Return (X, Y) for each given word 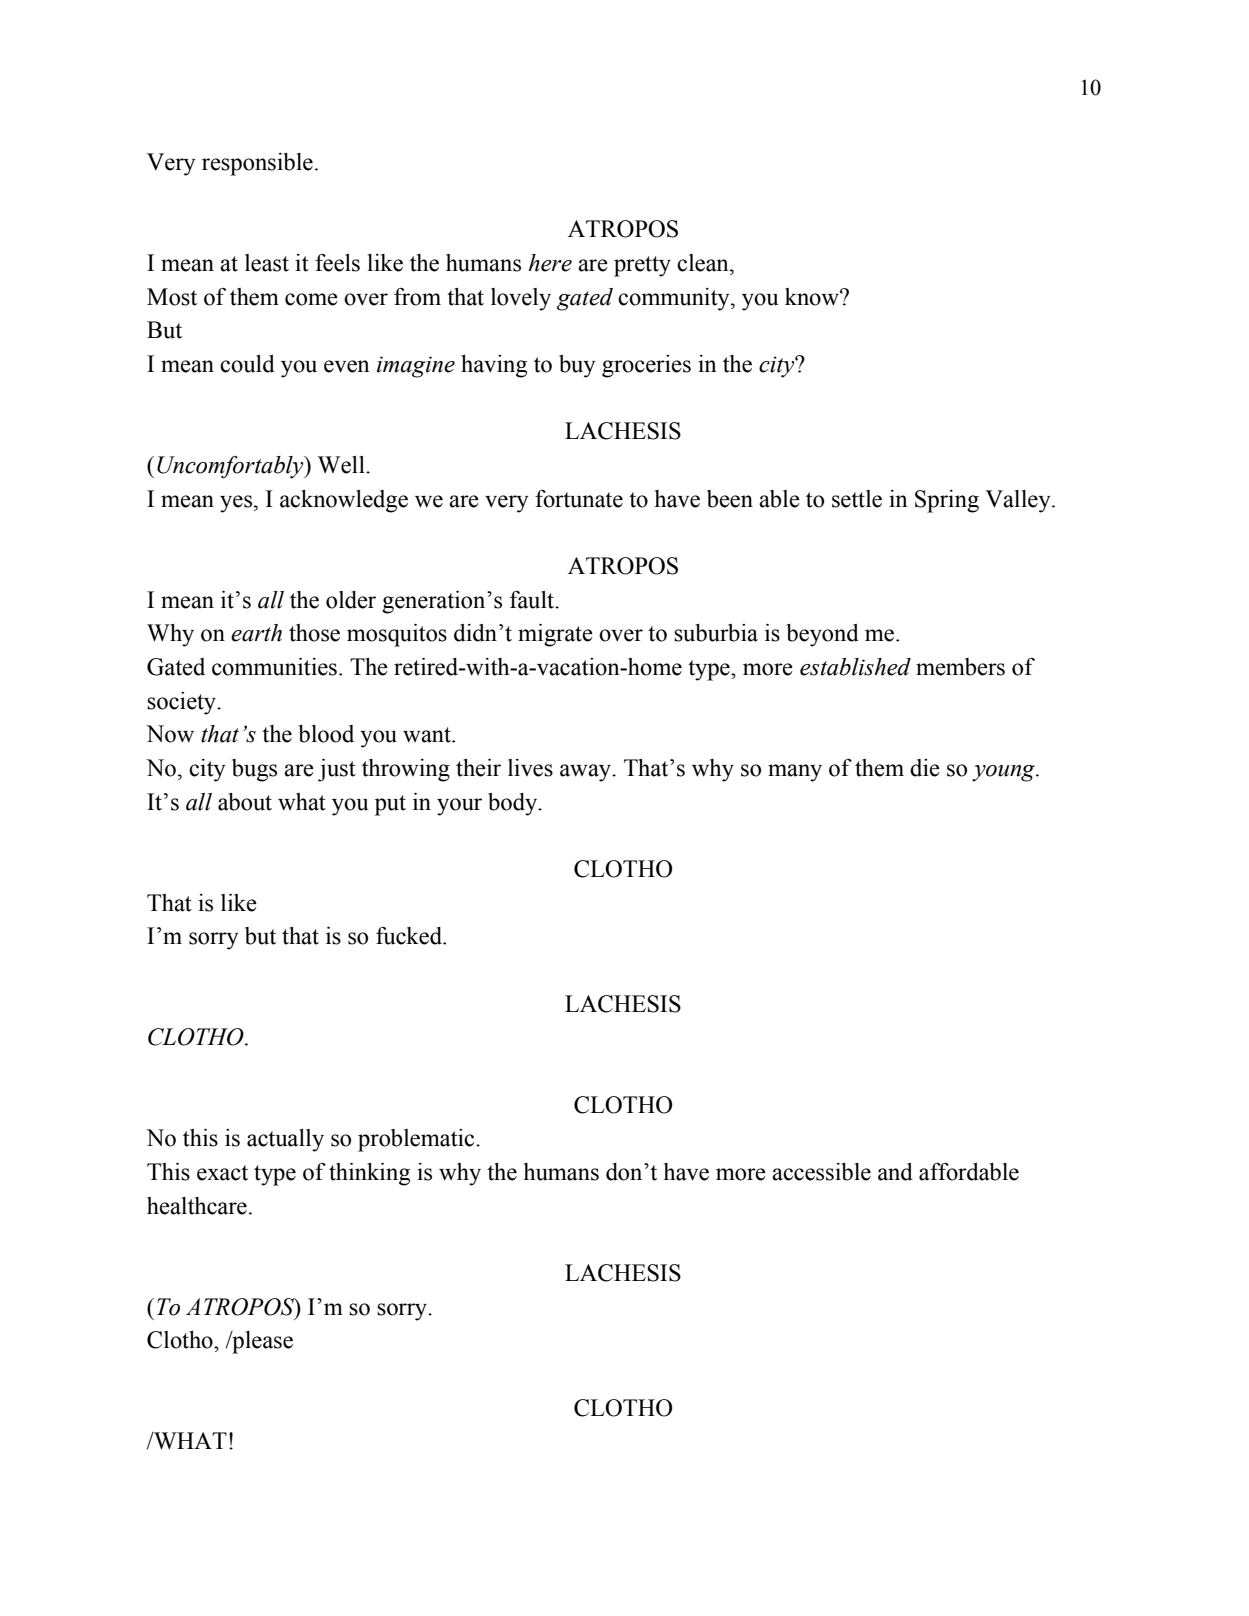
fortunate (579, 499)
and (895, 1172)
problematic (417, 1140)
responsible (257, 164)
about (245, 802)
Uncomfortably (231, 467)
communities (274, 667)
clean (704, 263)
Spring (947, 501)
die (925, 768)
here (550, 263)
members (960, 667)
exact (222, 1173)
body (514, 804)
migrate (555, 635)
